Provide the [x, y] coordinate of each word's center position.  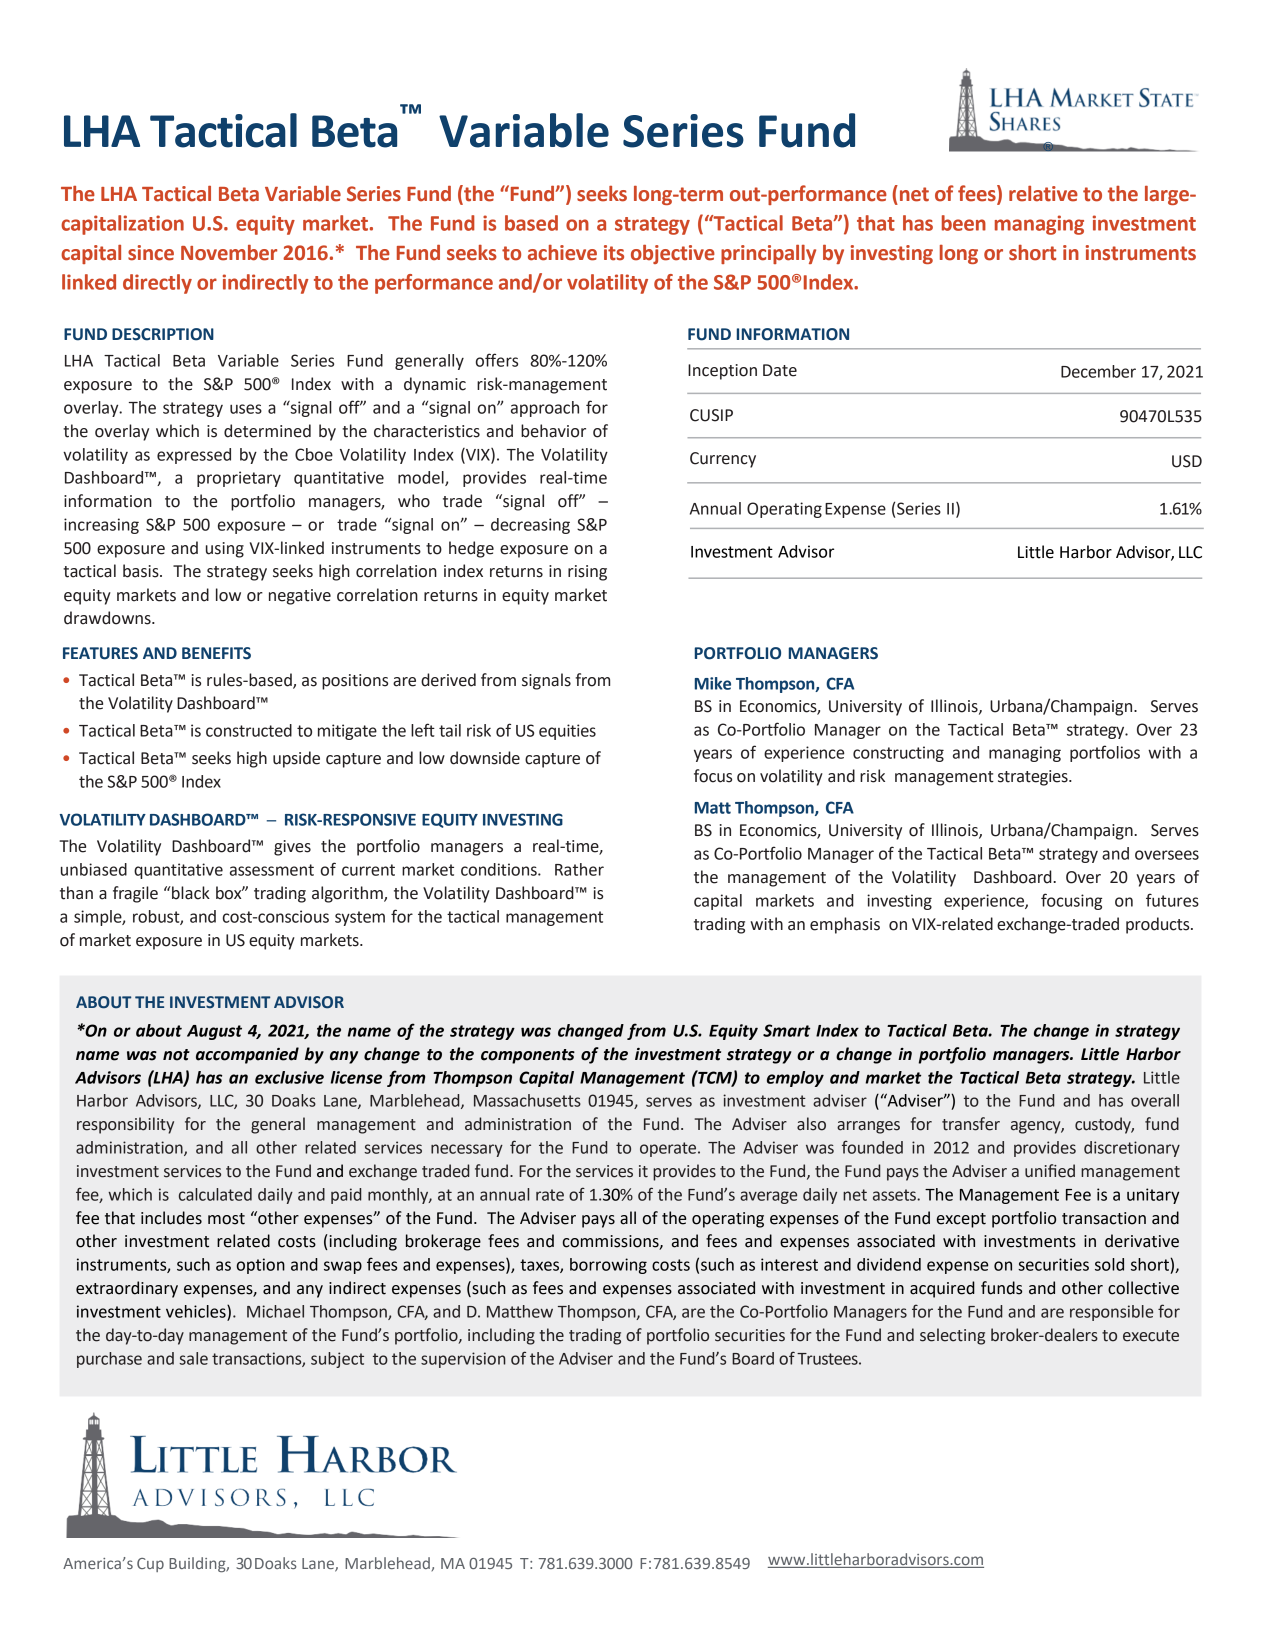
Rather [579, 869]
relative [1043, 194]
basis [142, 571]
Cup [150, 1565]
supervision [463, 1360]
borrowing [608, 1266]
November [229, 253]
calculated [215, 1194]
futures [1172, 900]
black [190, 893]
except [961, 1220]
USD [1187, 461]
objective [673, 254]
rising [587, 573]
